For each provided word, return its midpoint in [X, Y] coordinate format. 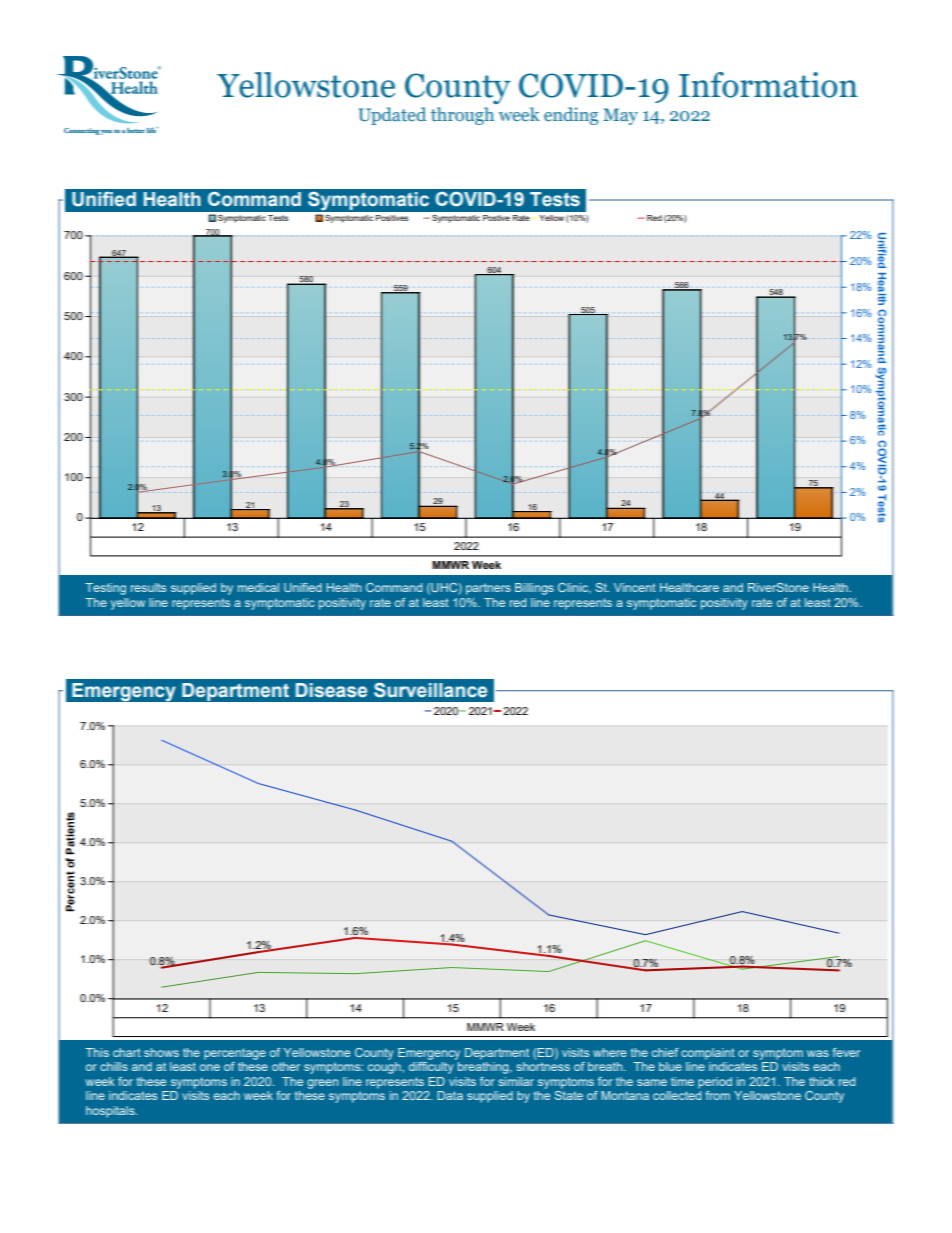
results [148, 587]
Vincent [635, 587]
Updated [392, 116]
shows [161, 1052]
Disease [331, 690]
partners [488, 589]
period [715, 1083]
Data [450, 1095]
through [462, 116]
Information [768, 85]
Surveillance [430, 690]
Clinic [574, 588]
